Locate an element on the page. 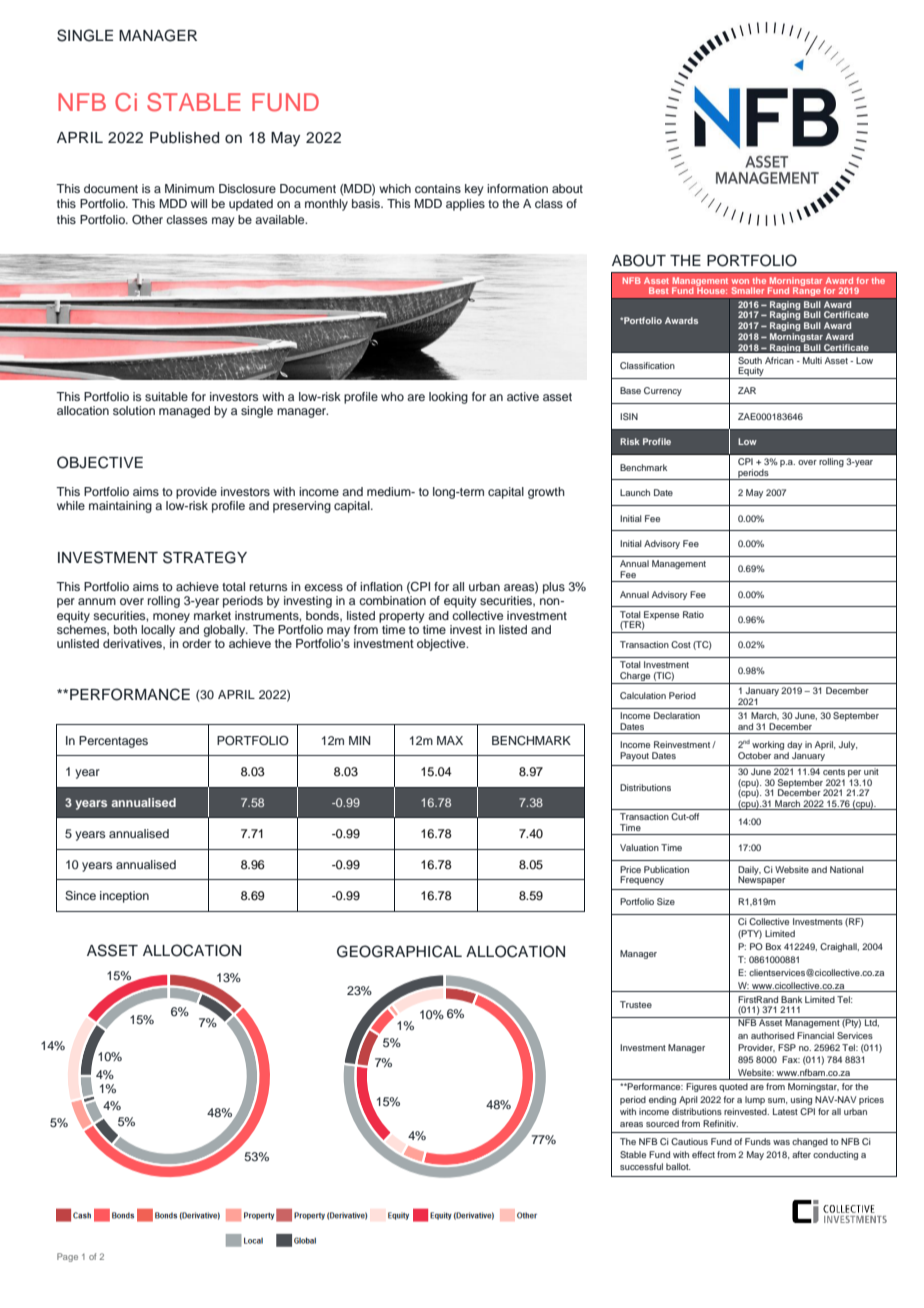 The height and width of the document is (1308, 924). looking is located at coordinates (448, 398).
